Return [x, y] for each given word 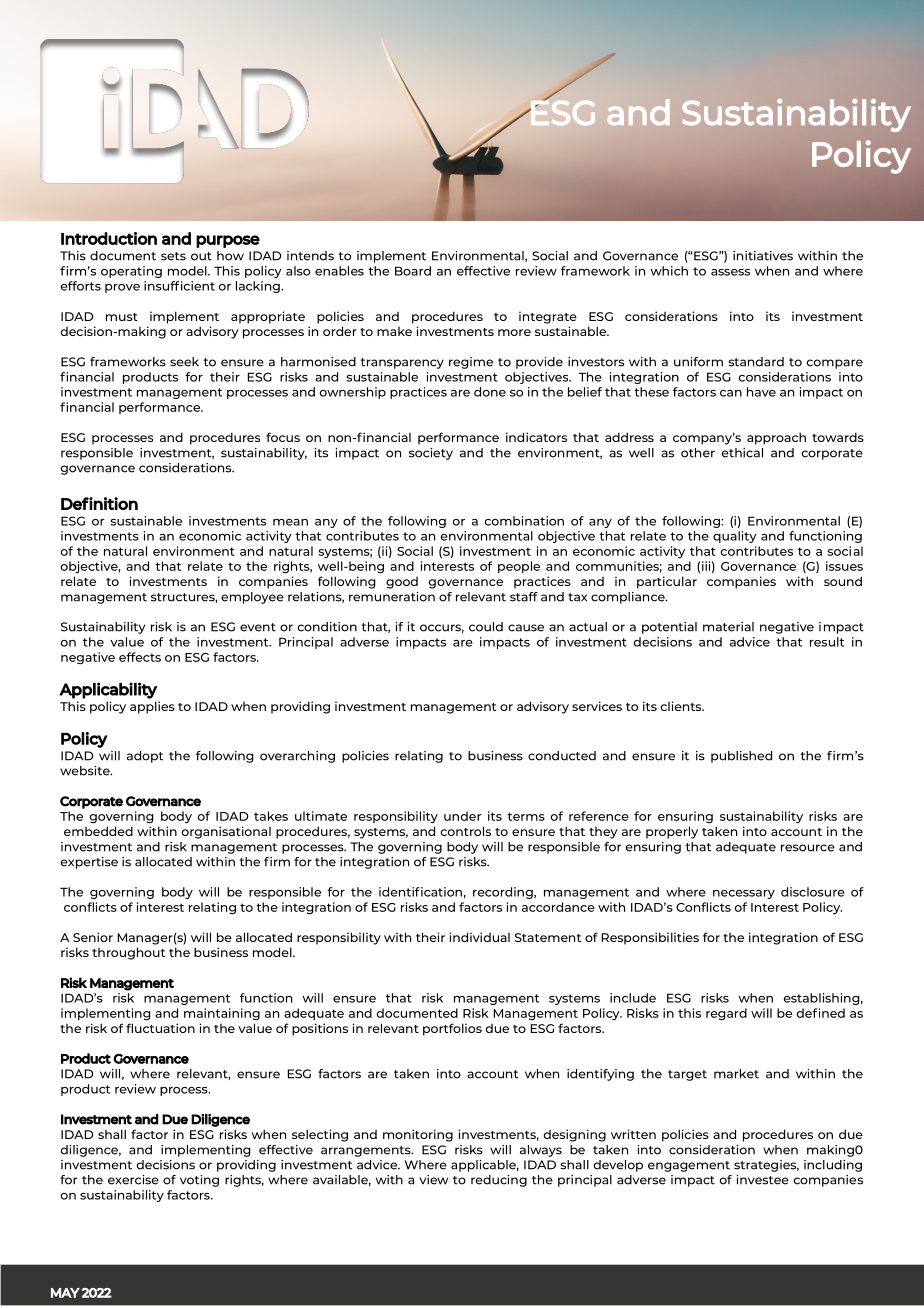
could [486, 627]
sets [173, 256]
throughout [128, 953]
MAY [65, 1293]
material [728, 627]
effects [140, 657]
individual [479, 937]
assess [730, 272]
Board [413, 271]
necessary [744, 894]
